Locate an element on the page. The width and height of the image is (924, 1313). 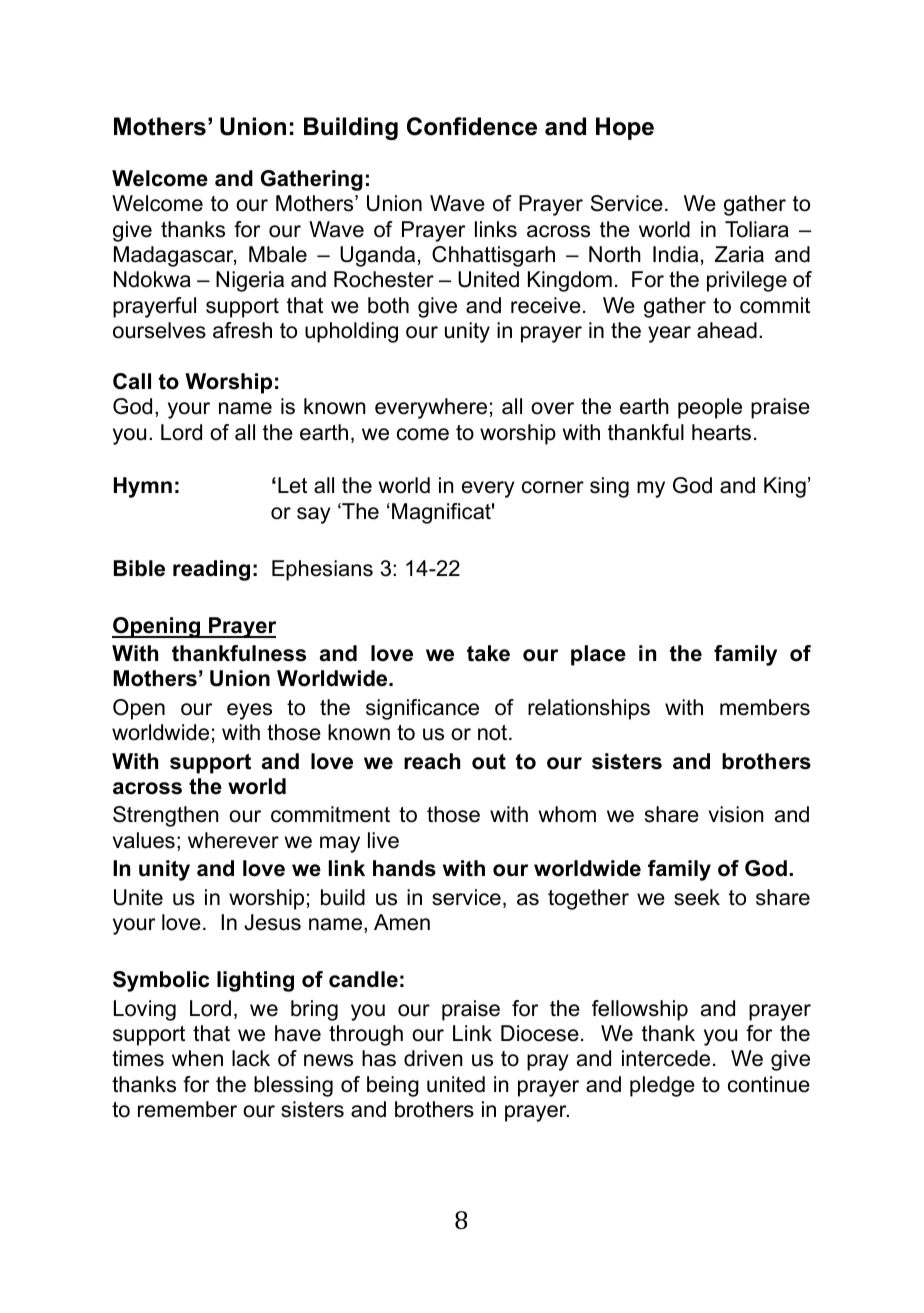
Nigeria is located at coordinates (250, 281).
